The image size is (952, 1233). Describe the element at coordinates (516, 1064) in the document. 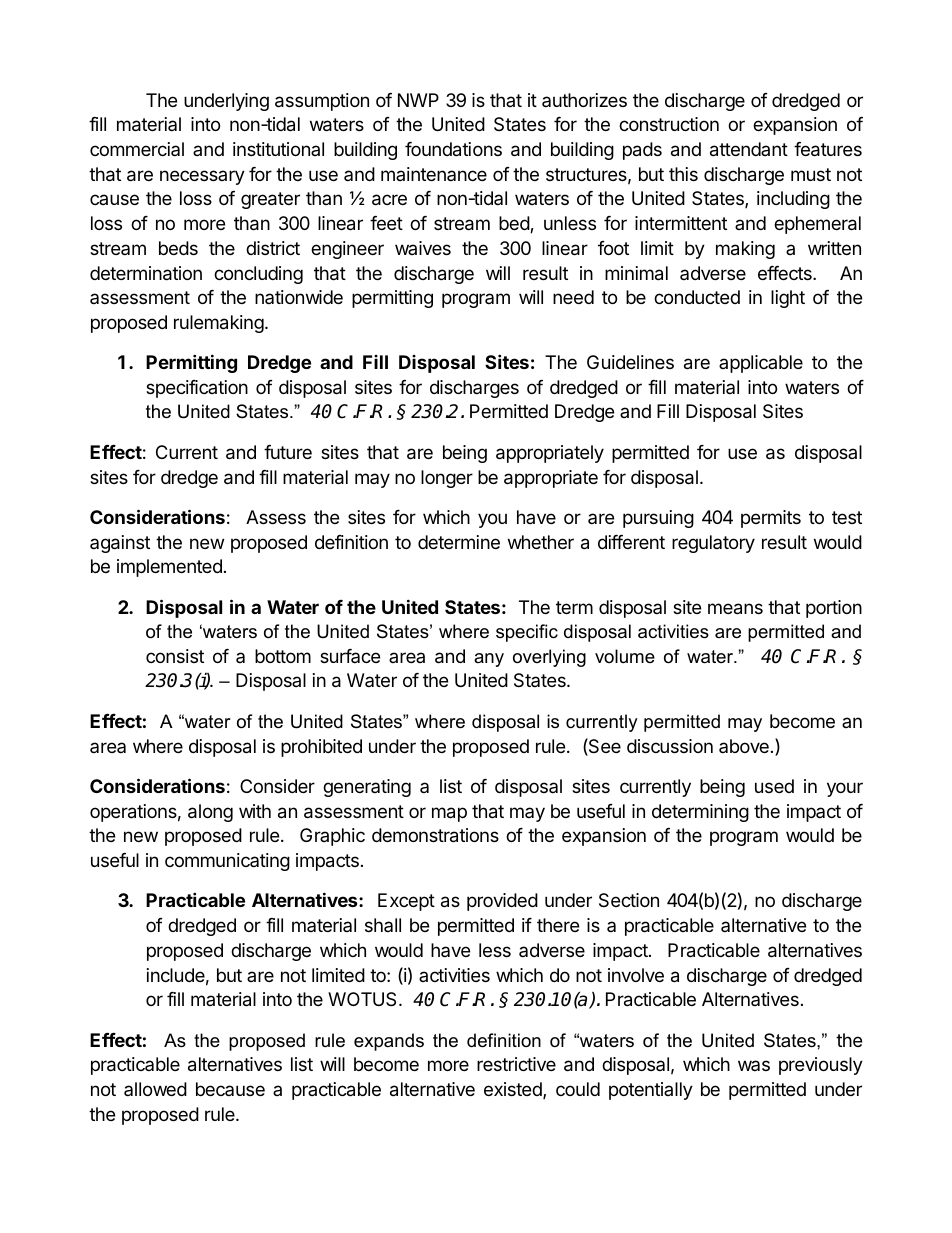

I see `restrictive` at that location.
